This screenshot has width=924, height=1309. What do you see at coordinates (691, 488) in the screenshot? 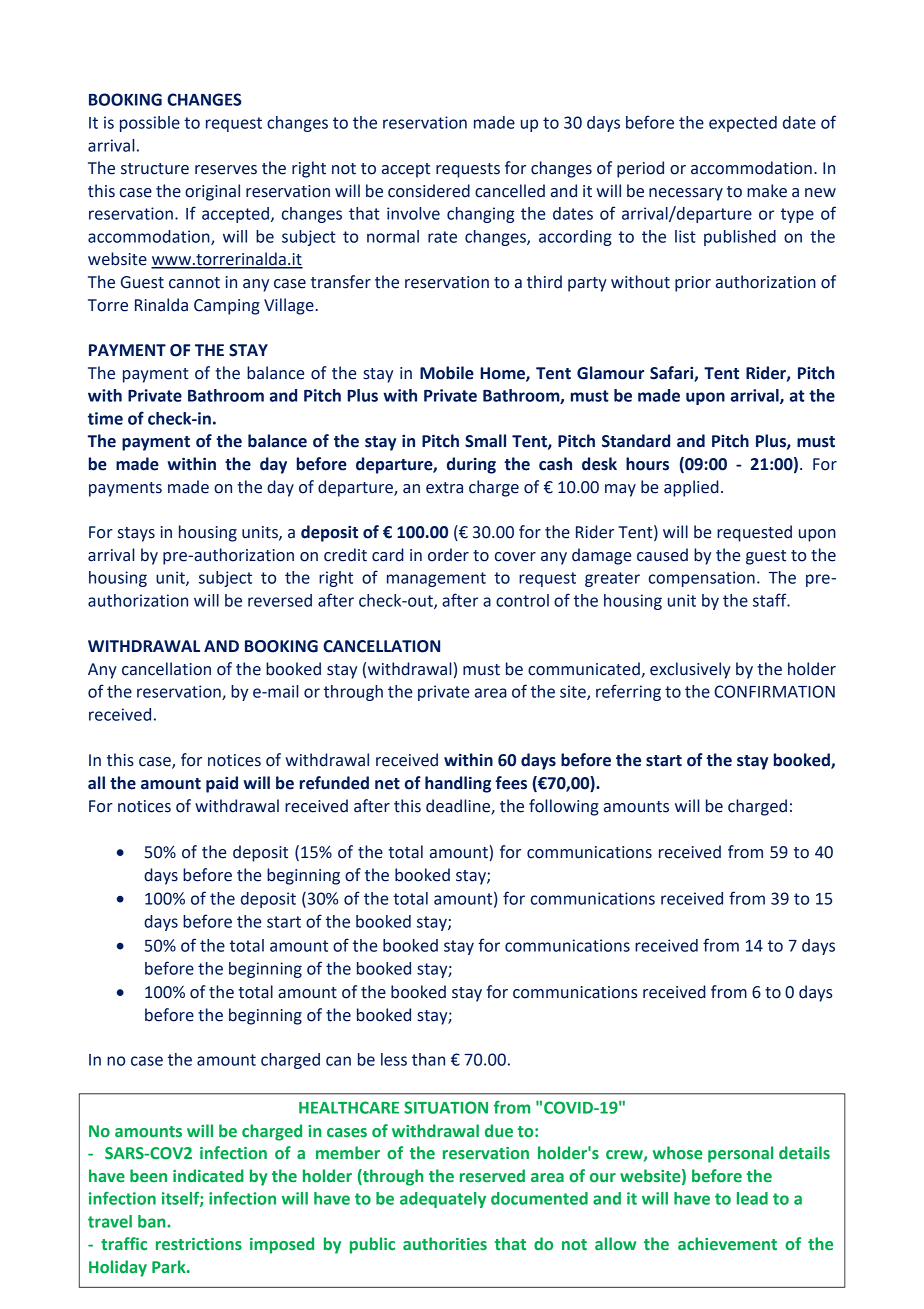
I see `applied` at bounding box center [691, 488].
